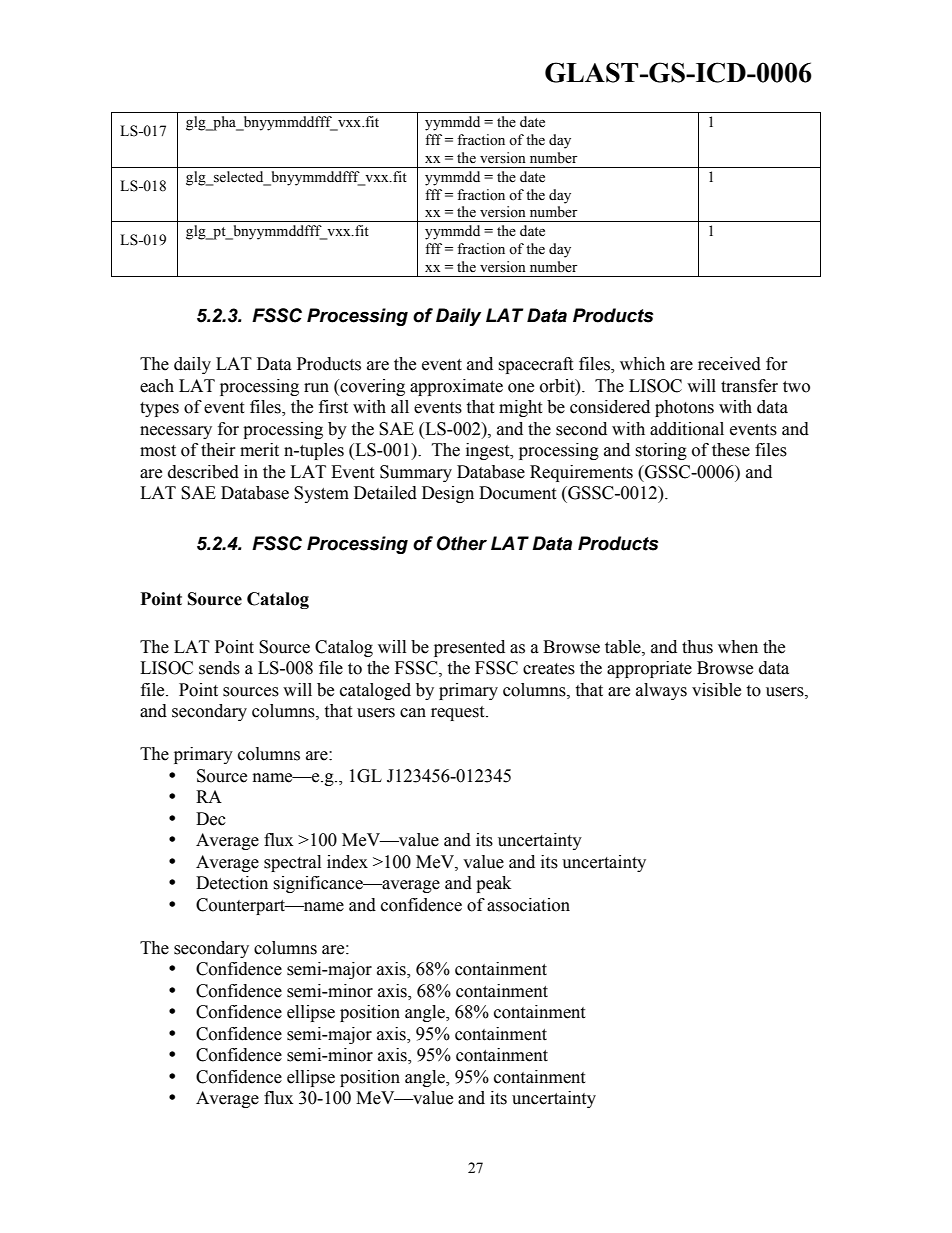 Image resolution: width=952 pixels, height=1233 pixels. I want to click on Detection, so click(232, 883).
